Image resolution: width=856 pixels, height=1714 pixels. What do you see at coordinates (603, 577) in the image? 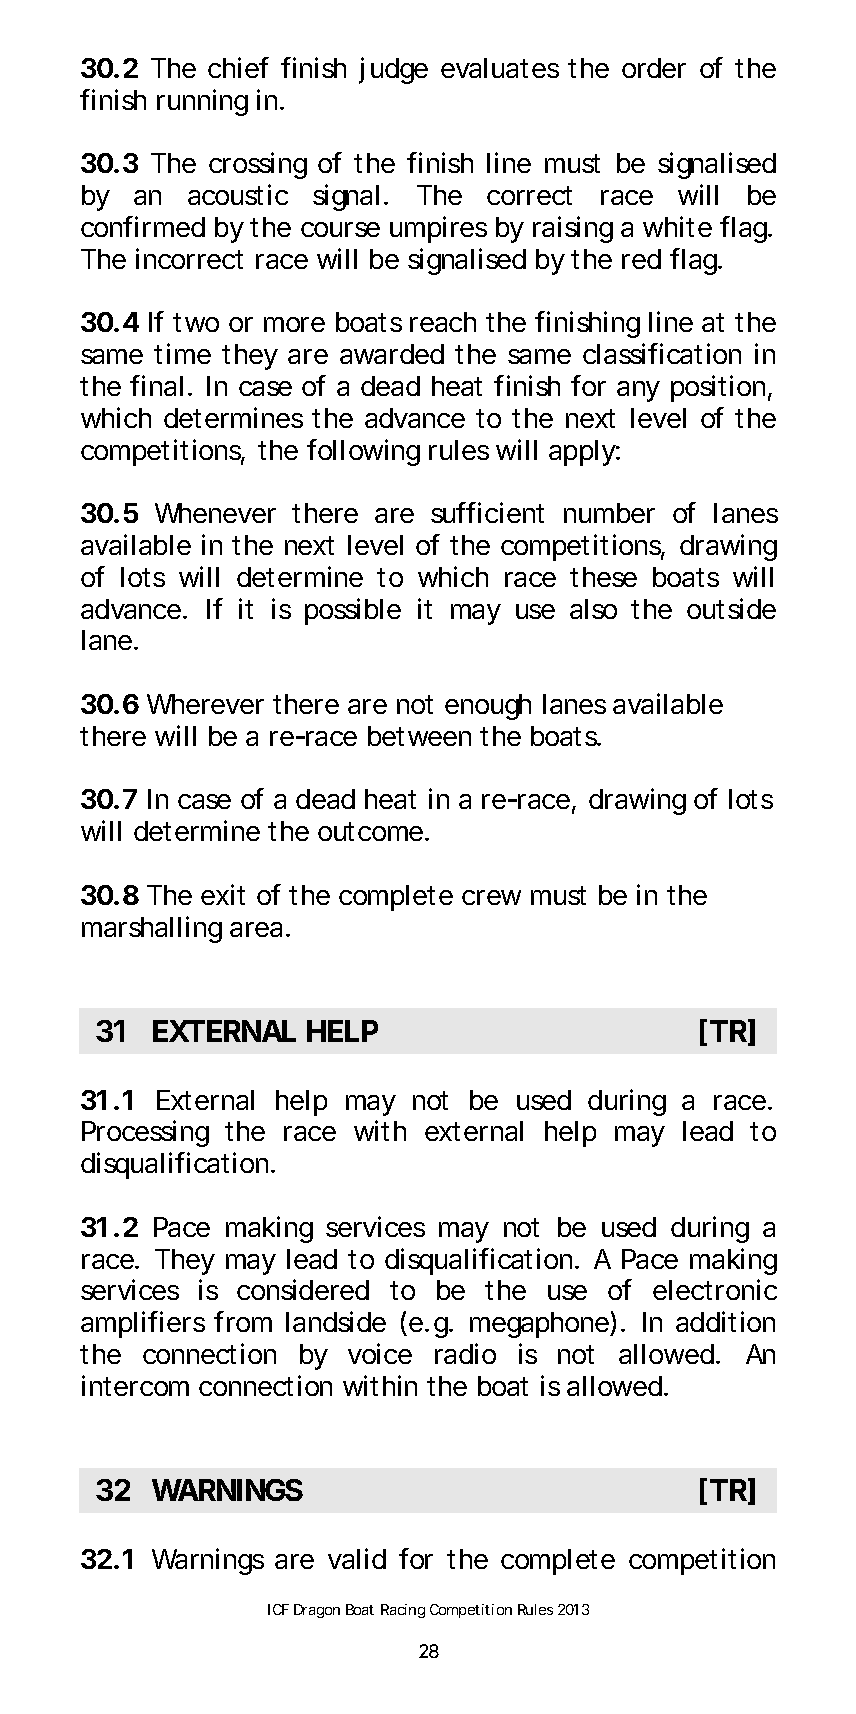
I see `these` at bounding box center [603, 577].
